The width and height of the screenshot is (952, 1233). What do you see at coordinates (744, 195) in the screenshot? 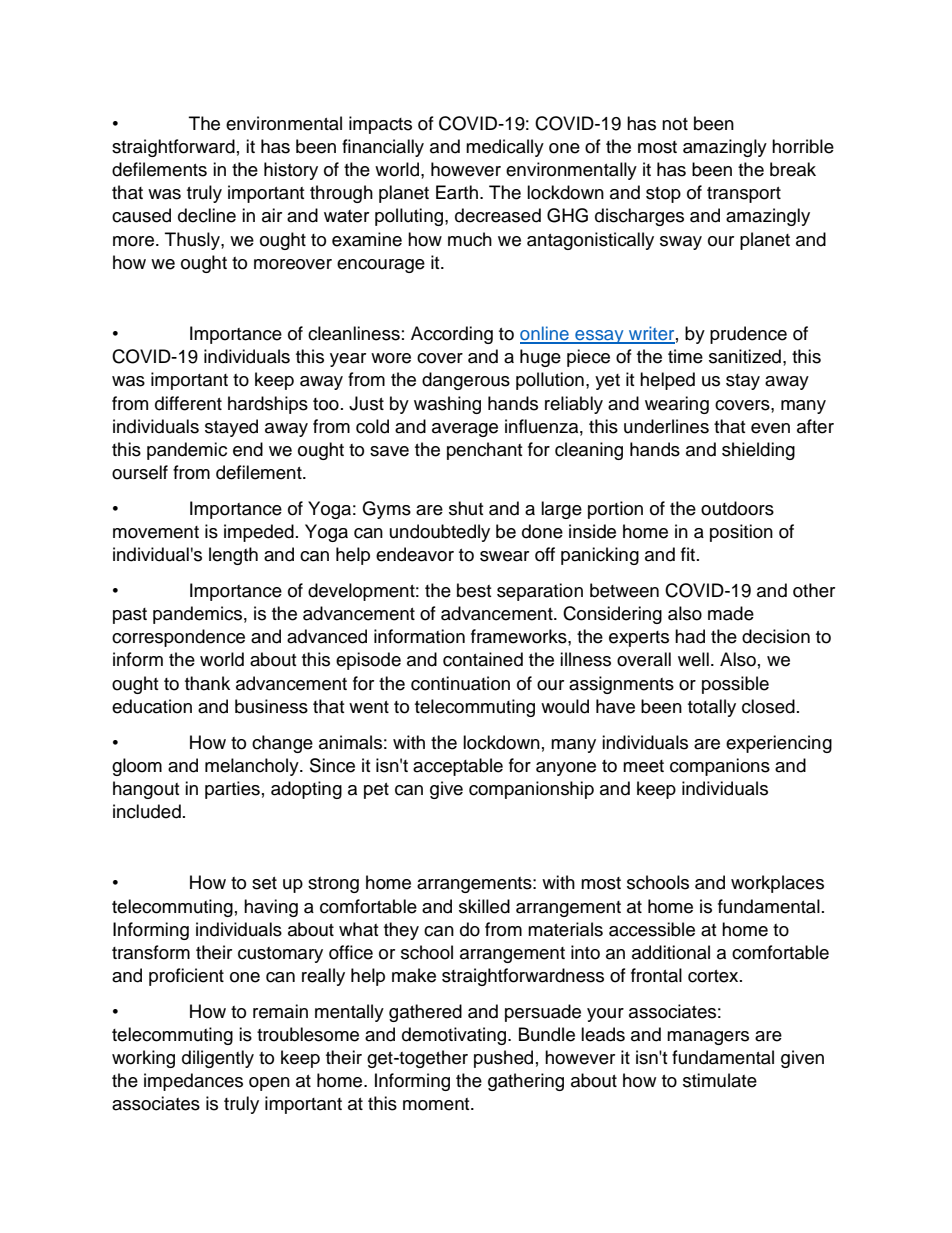
I see `transport` at bounding box center [744, 195].
